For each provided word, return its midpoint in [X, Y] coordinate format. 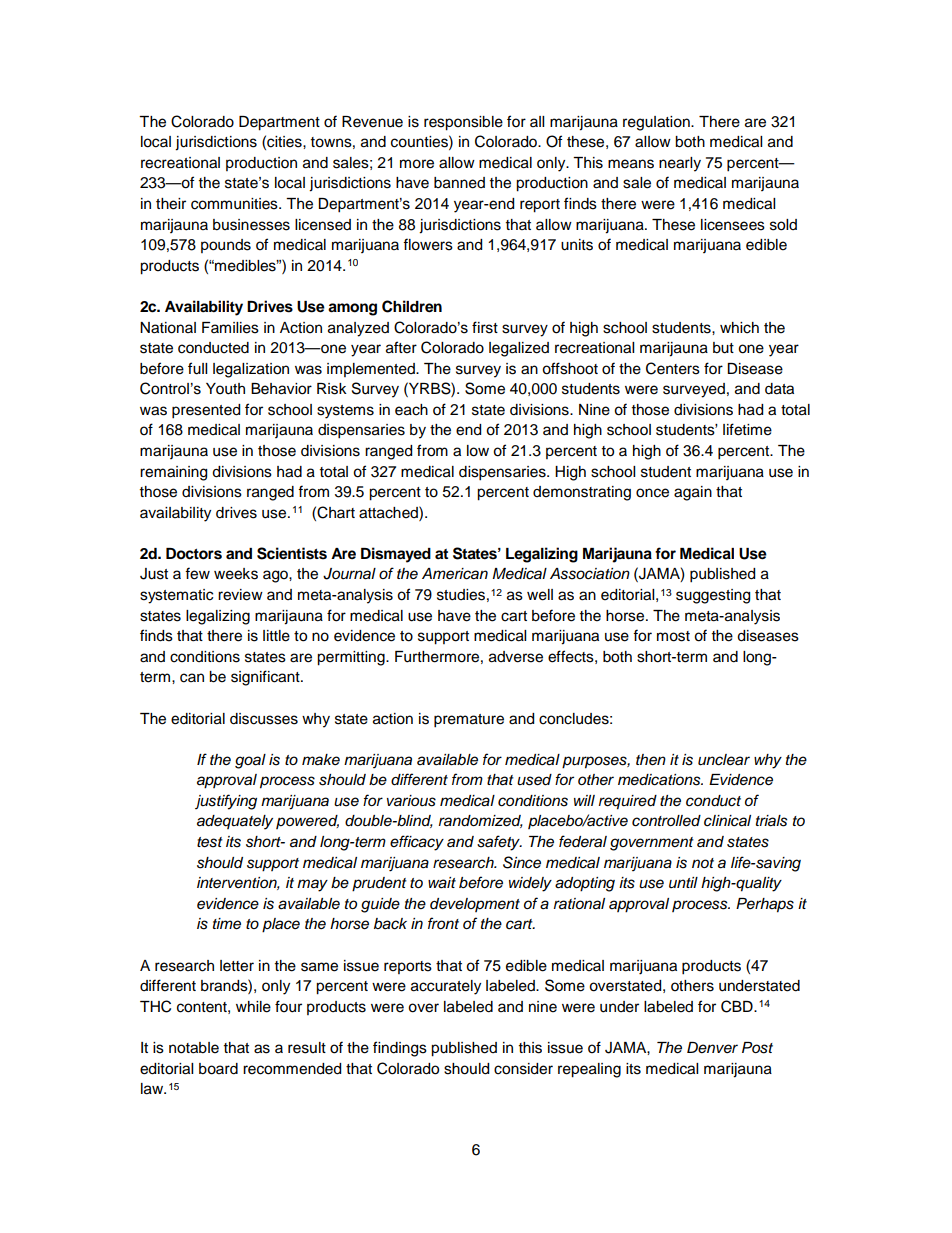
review [240, 595]
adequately [235, 822]
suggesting [713, 596]
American [455, 574]
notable [194, 1048]
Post [757, 1048]
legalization [251, 370]
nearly [680, 164]
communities [235, 204]
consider [523, 1069]
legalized [519, 349]
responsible [463, 123]
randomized [481, 821]
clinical [727, 821]
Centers [673, 368]
